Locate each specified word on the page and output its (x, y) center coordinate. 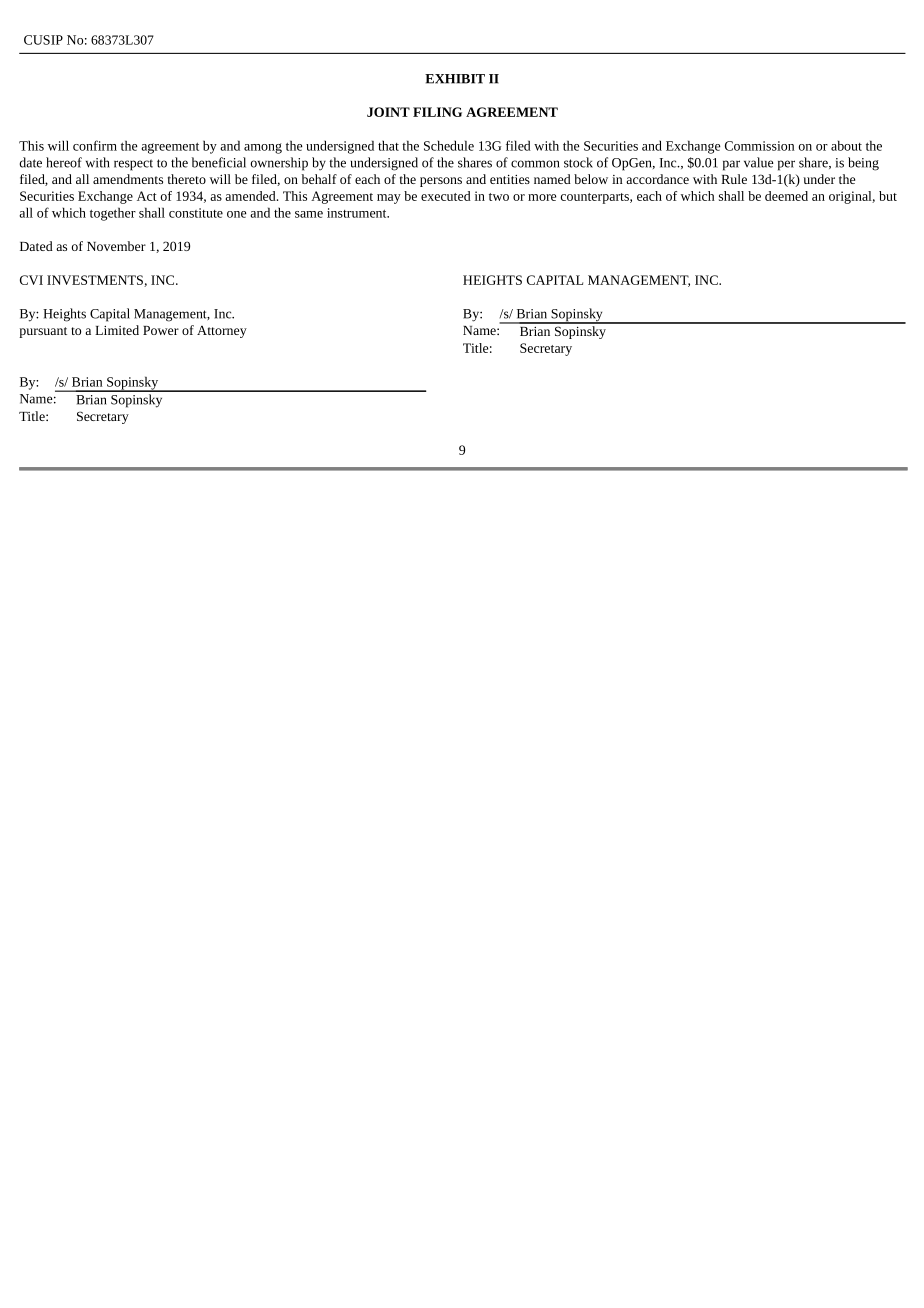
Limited (117, 330)
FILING (437, 112)
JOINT (388, 112)
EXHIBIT (455, 79)
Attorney (222, 332)
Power (161, 330)
